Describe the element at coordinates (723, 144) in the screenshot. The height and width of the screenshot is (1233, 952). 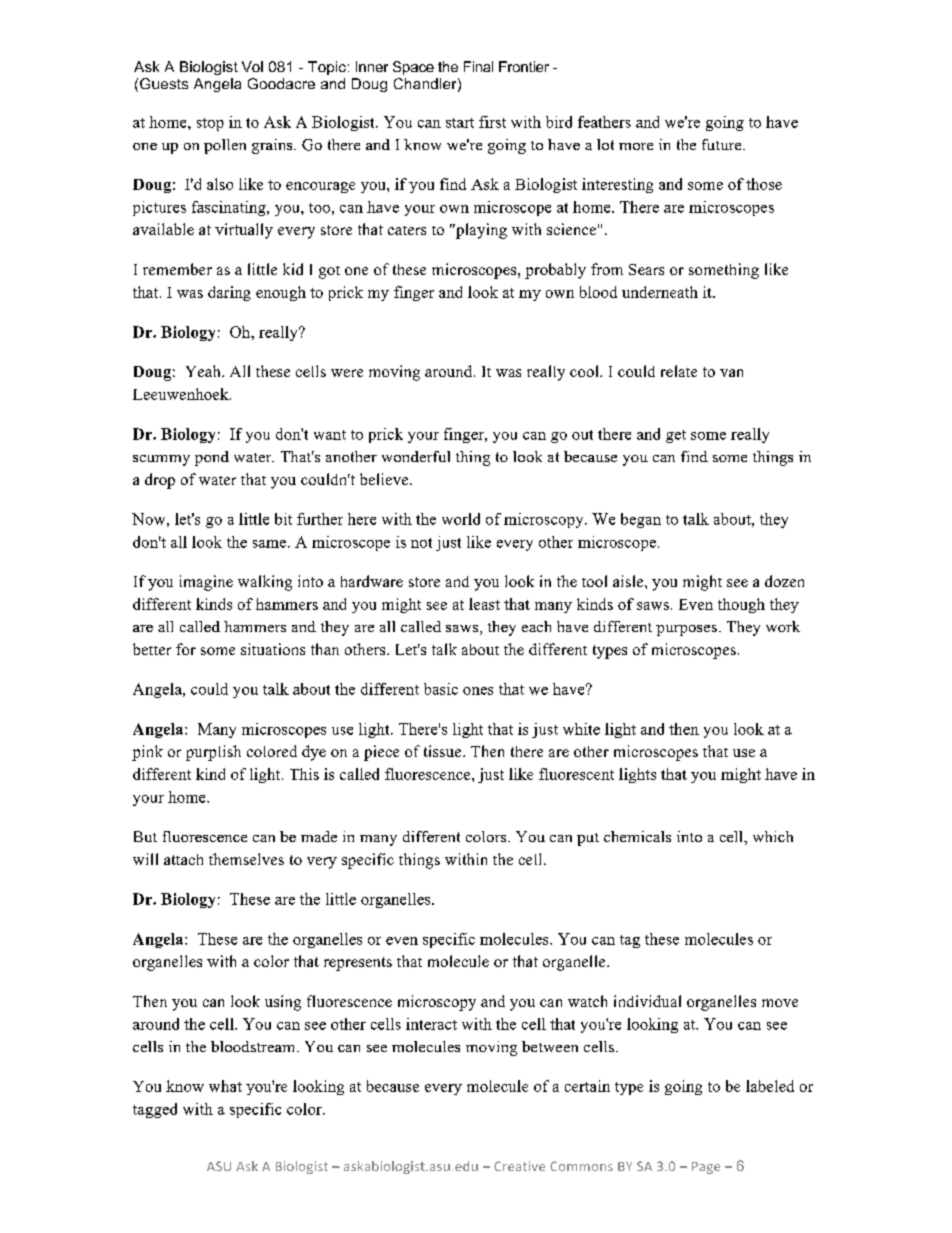
I see `future` at that location.
